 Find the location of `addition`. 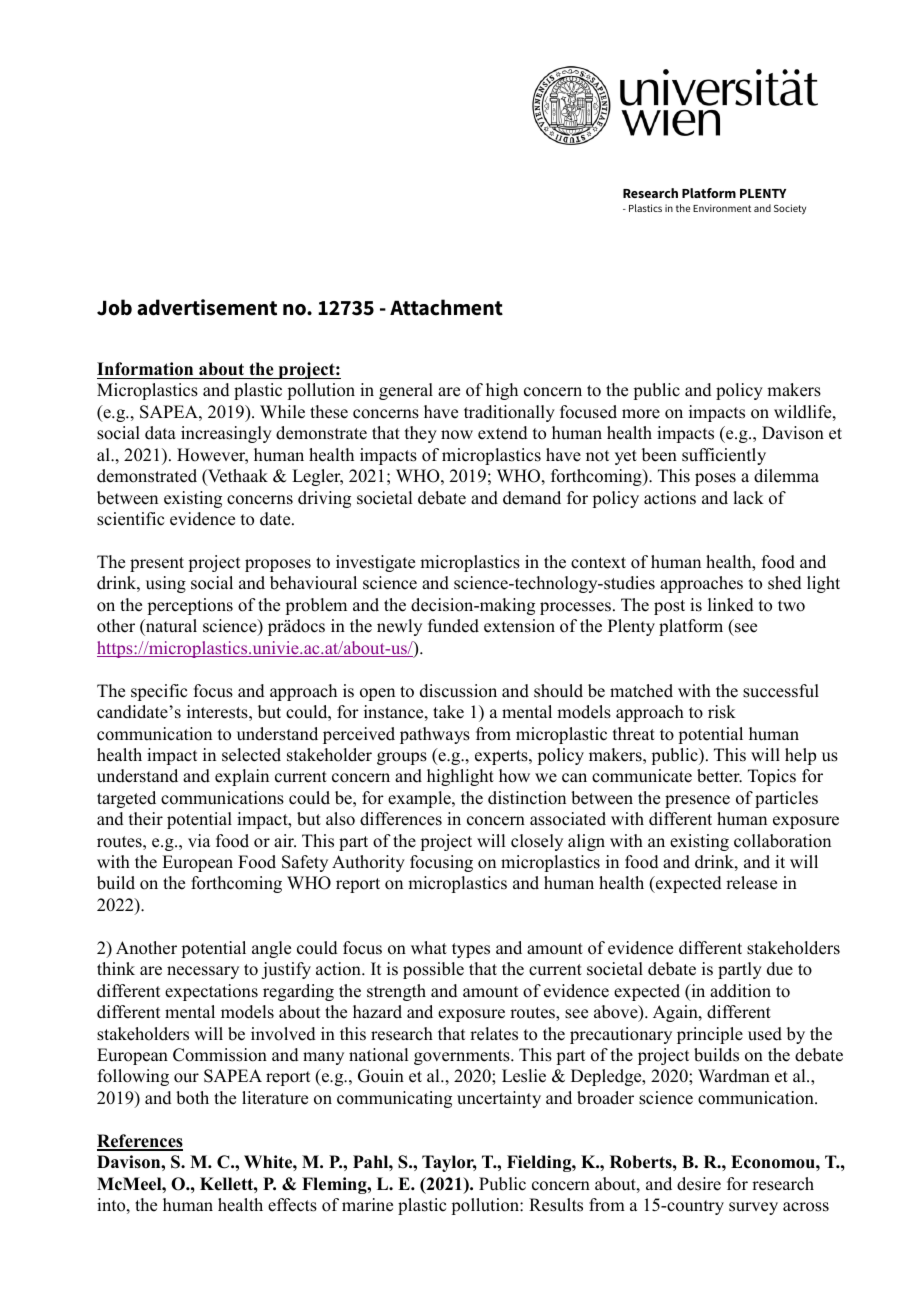

addition is located at coordinates (740, 991).
